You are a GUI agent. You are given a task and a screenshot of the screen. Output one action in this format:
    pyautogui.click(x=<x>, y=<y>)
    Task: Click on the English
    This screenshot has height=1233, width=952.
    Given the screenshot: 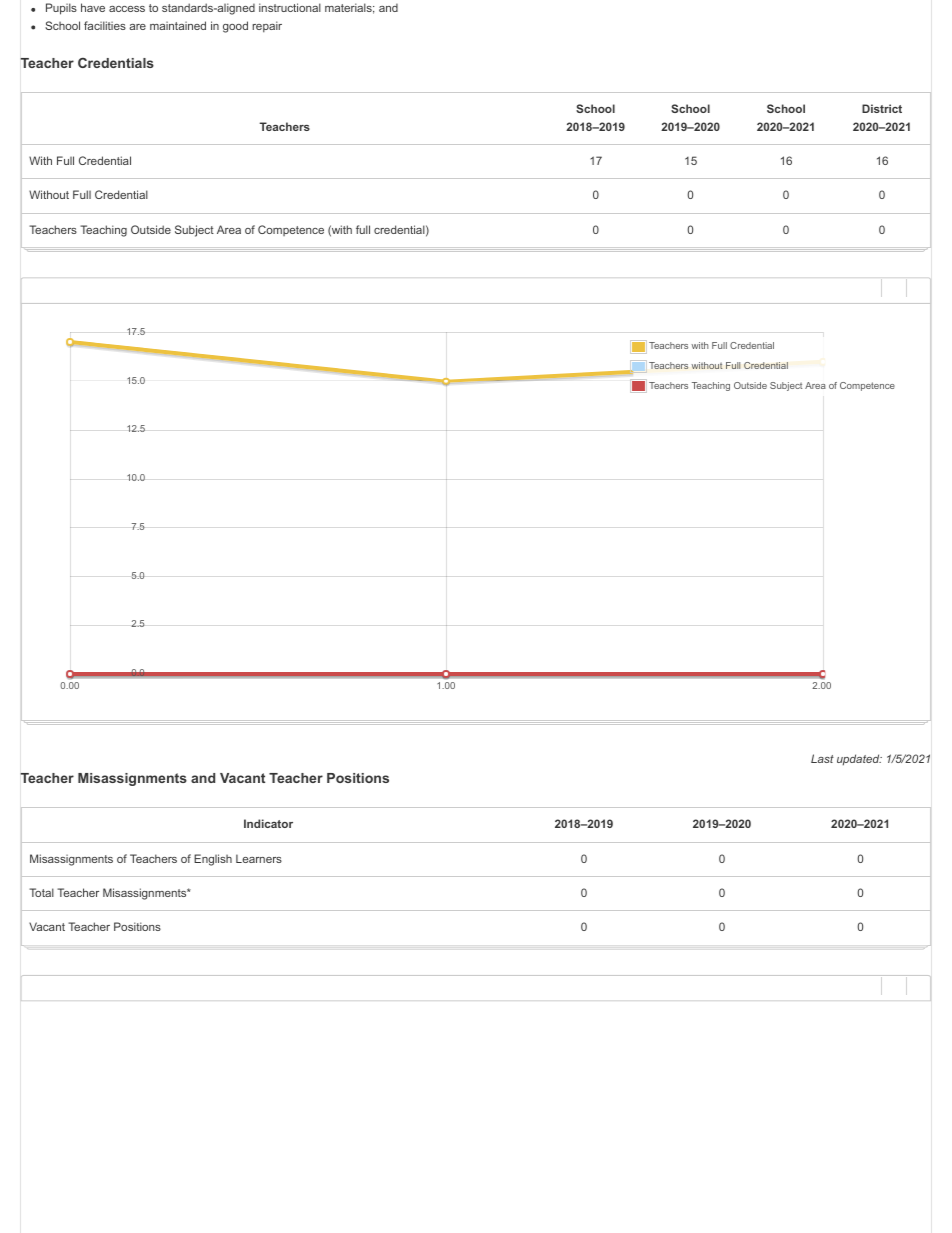 What is the action you would take?
    pyautogui.click(x=213, y=860)
